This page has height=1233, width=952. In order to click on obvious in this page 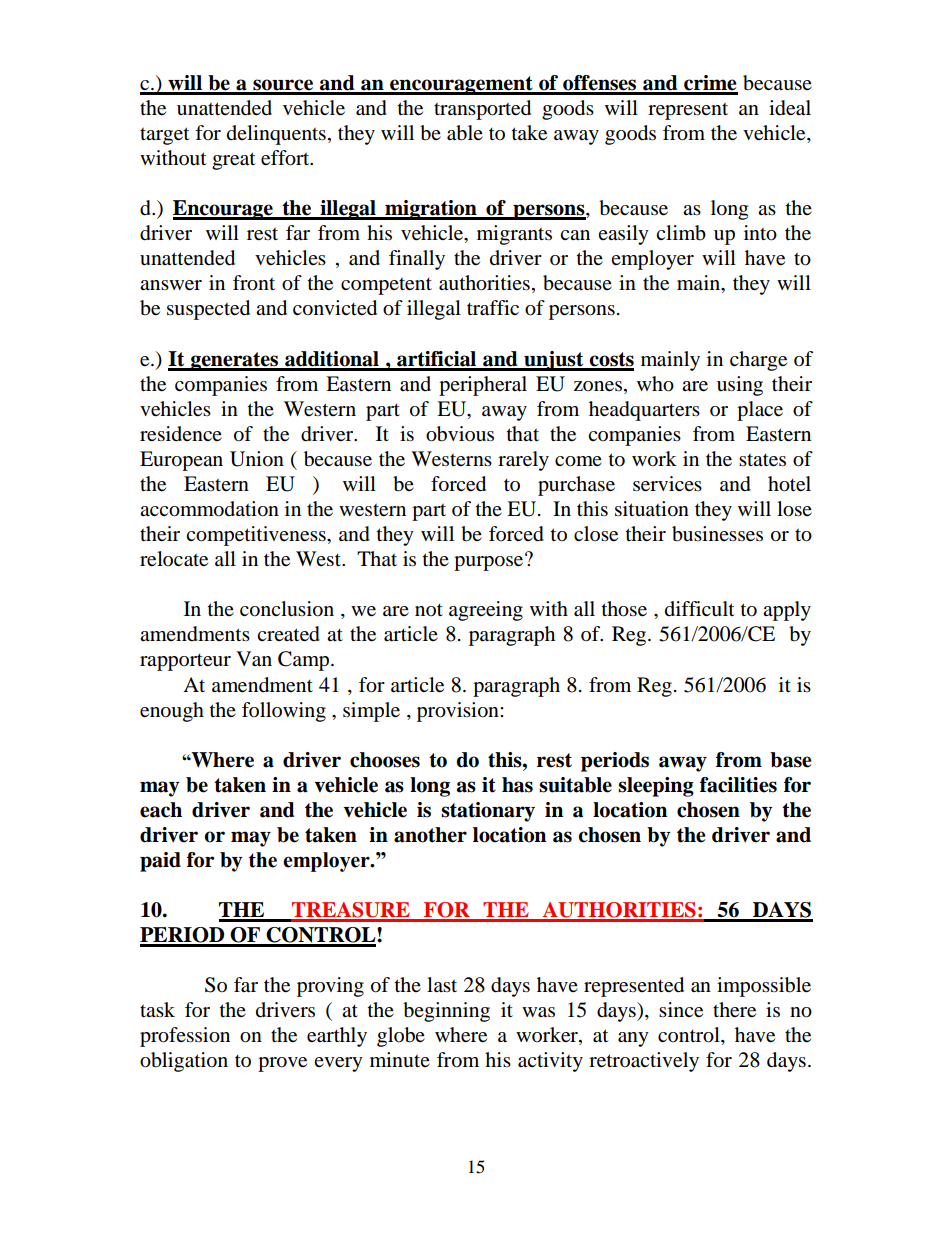, I will do `click(460, 434)`.
